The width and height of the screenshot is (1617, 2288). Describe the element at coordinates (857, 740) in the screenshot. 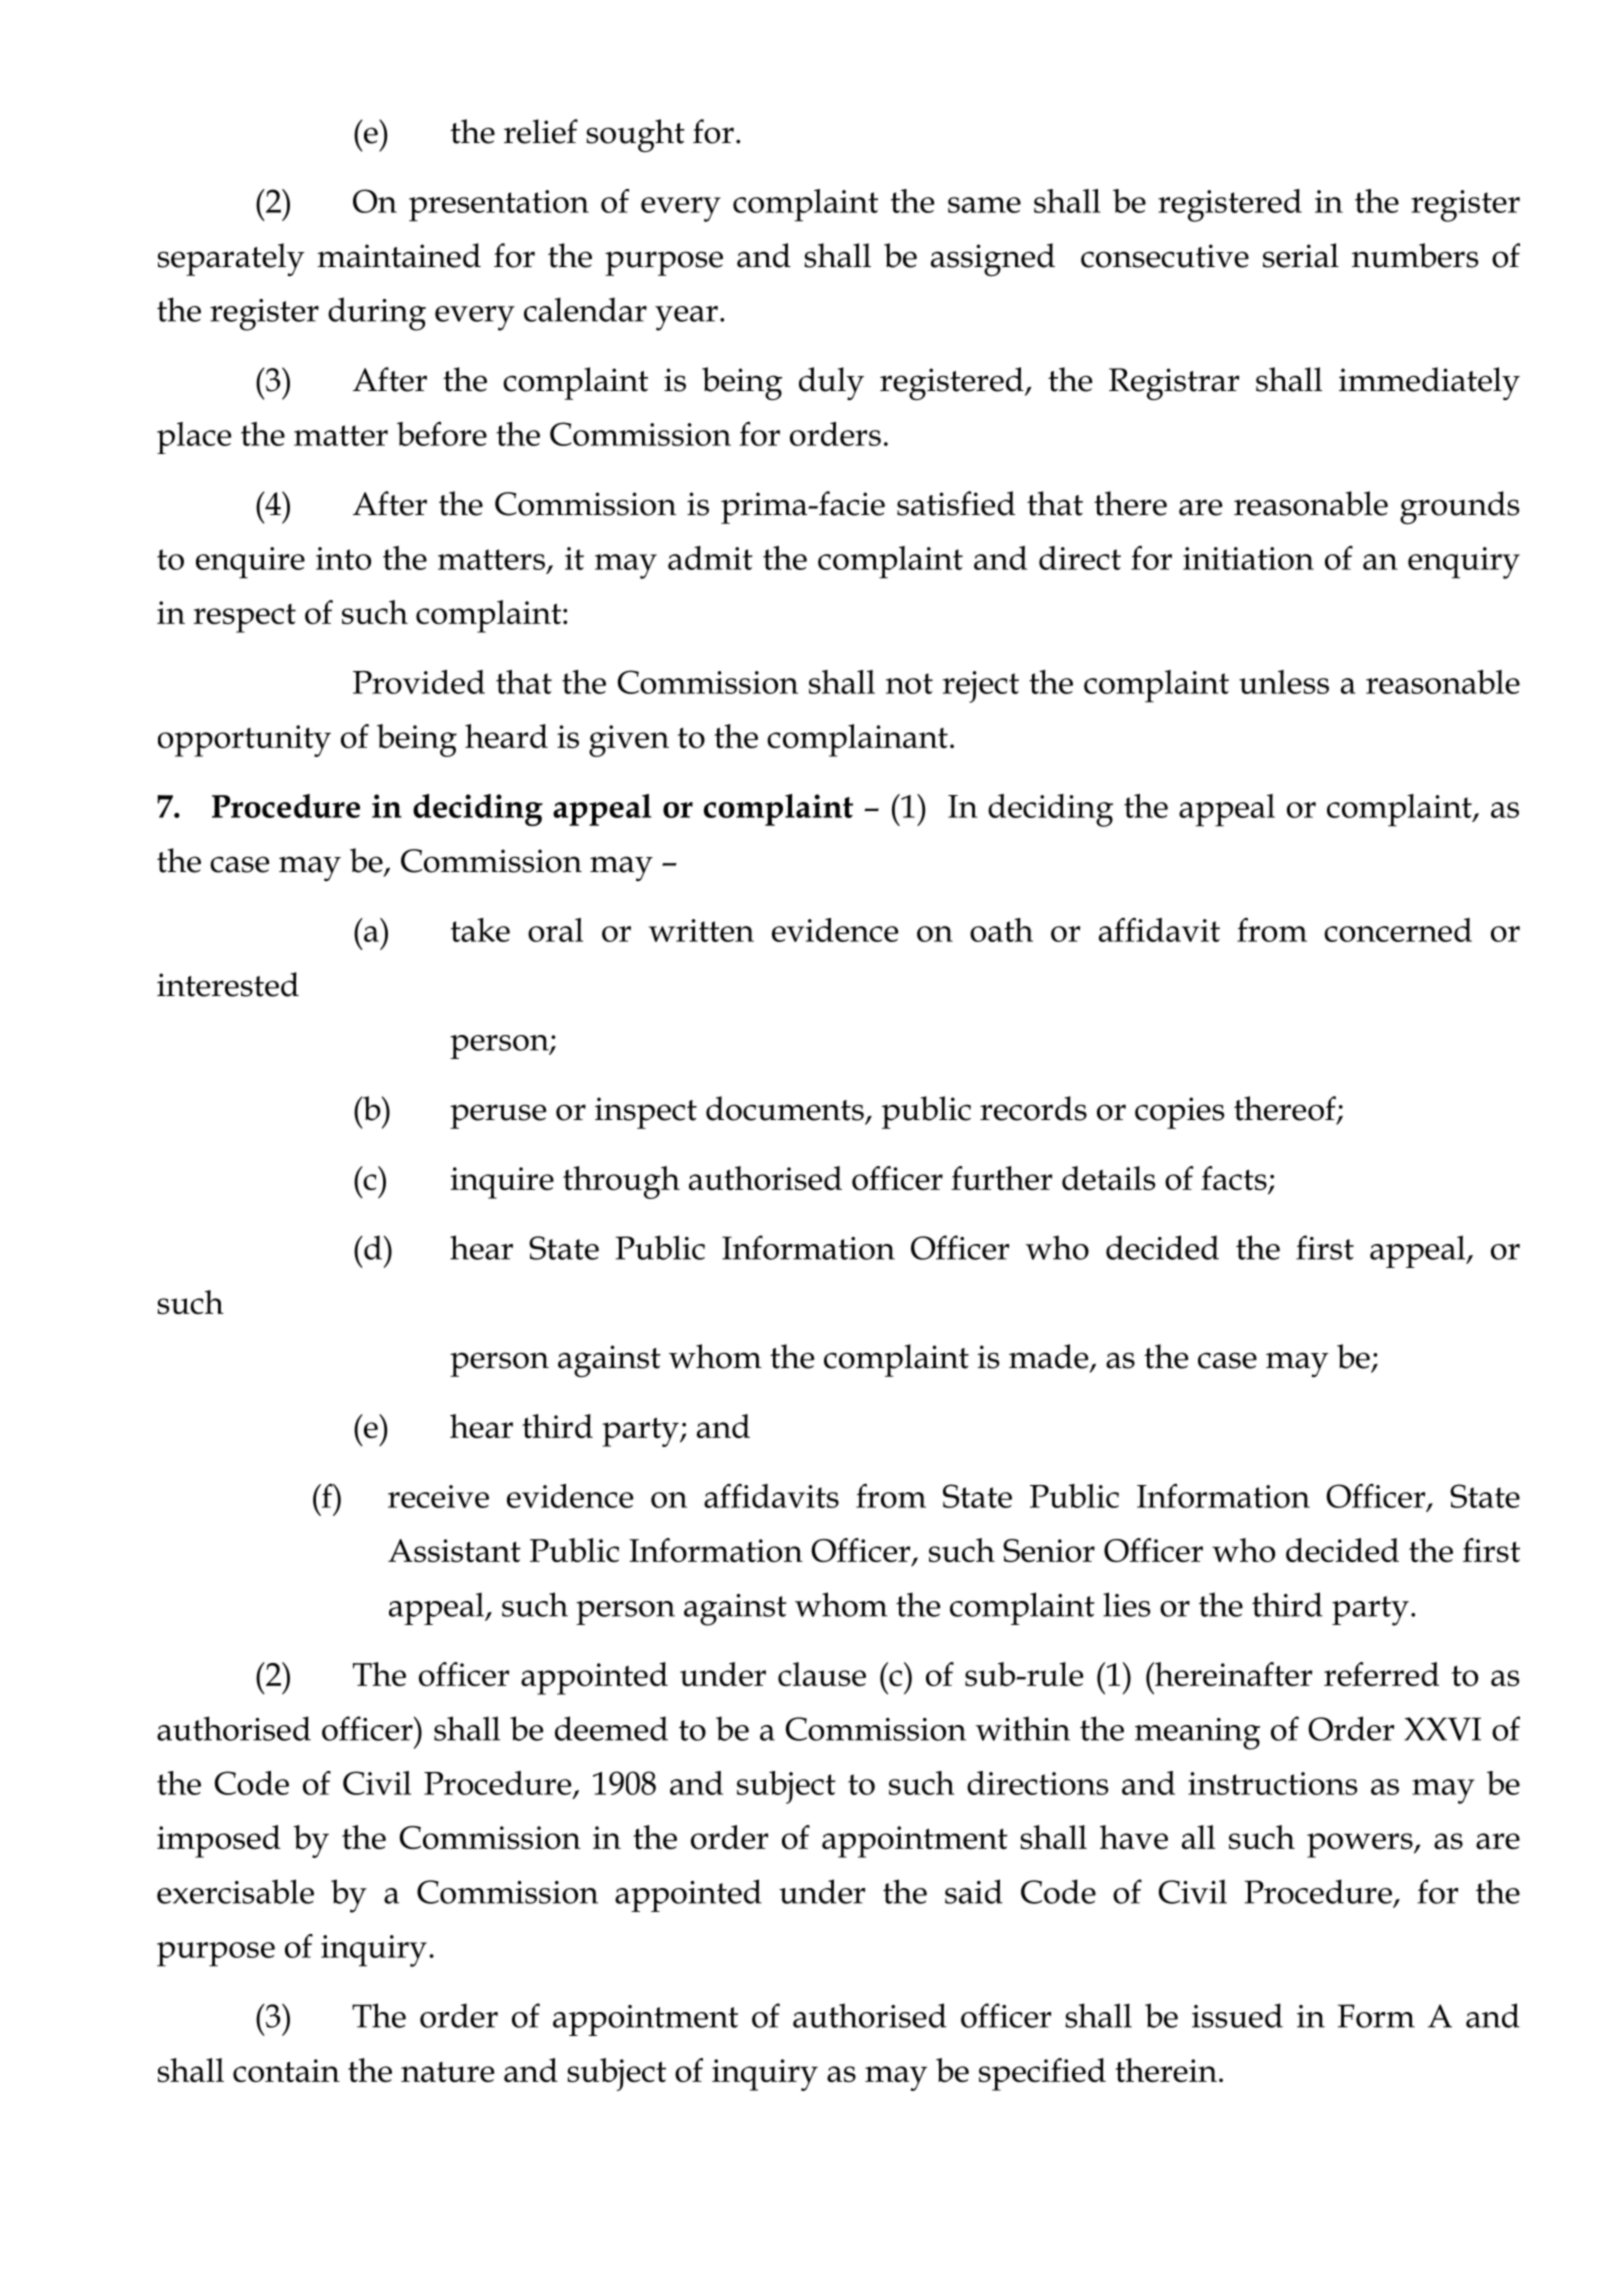

I see `complainant` at that location.
